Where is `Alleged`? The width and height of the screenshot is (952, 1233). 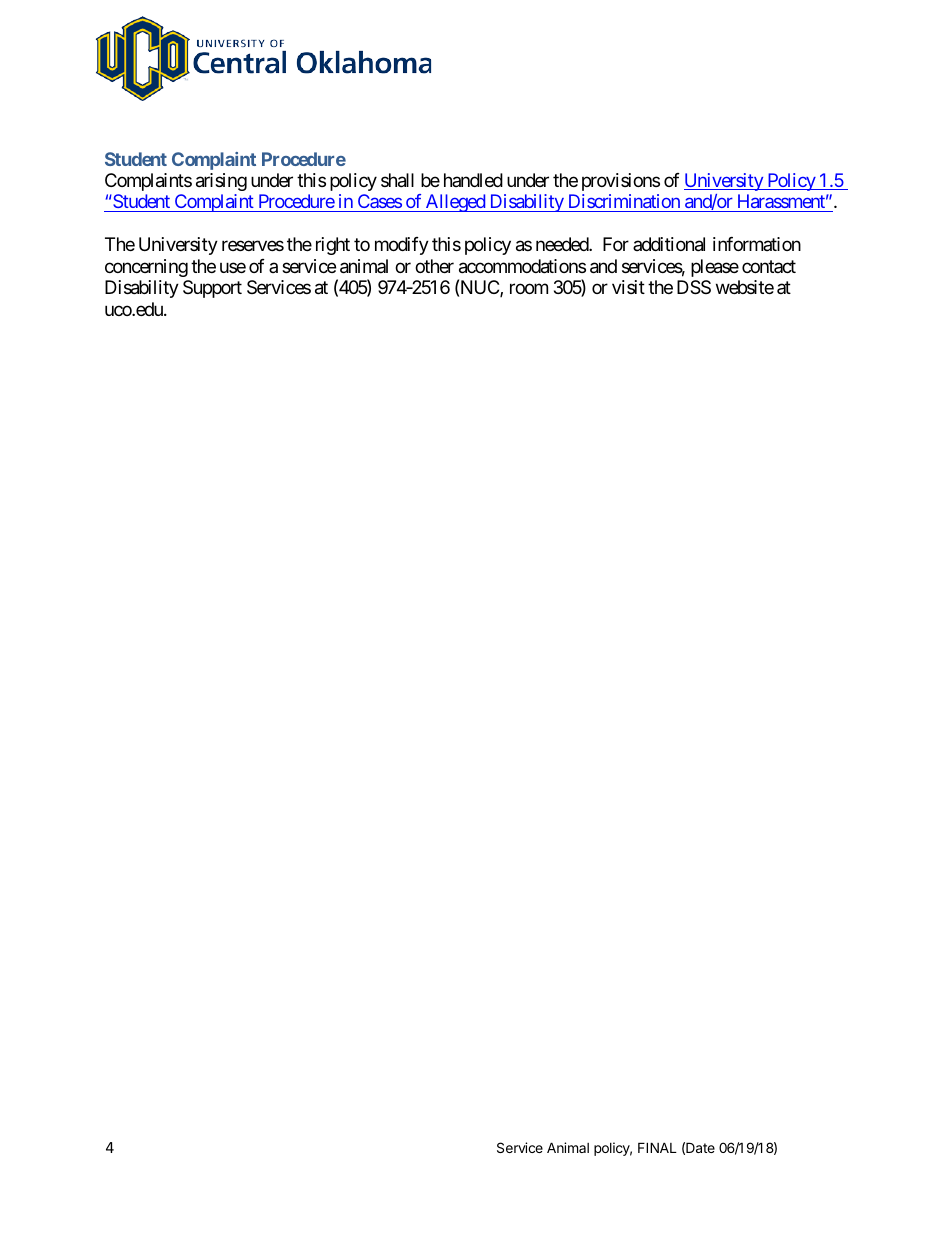 Alleged is located at coordinates (455, 203).
